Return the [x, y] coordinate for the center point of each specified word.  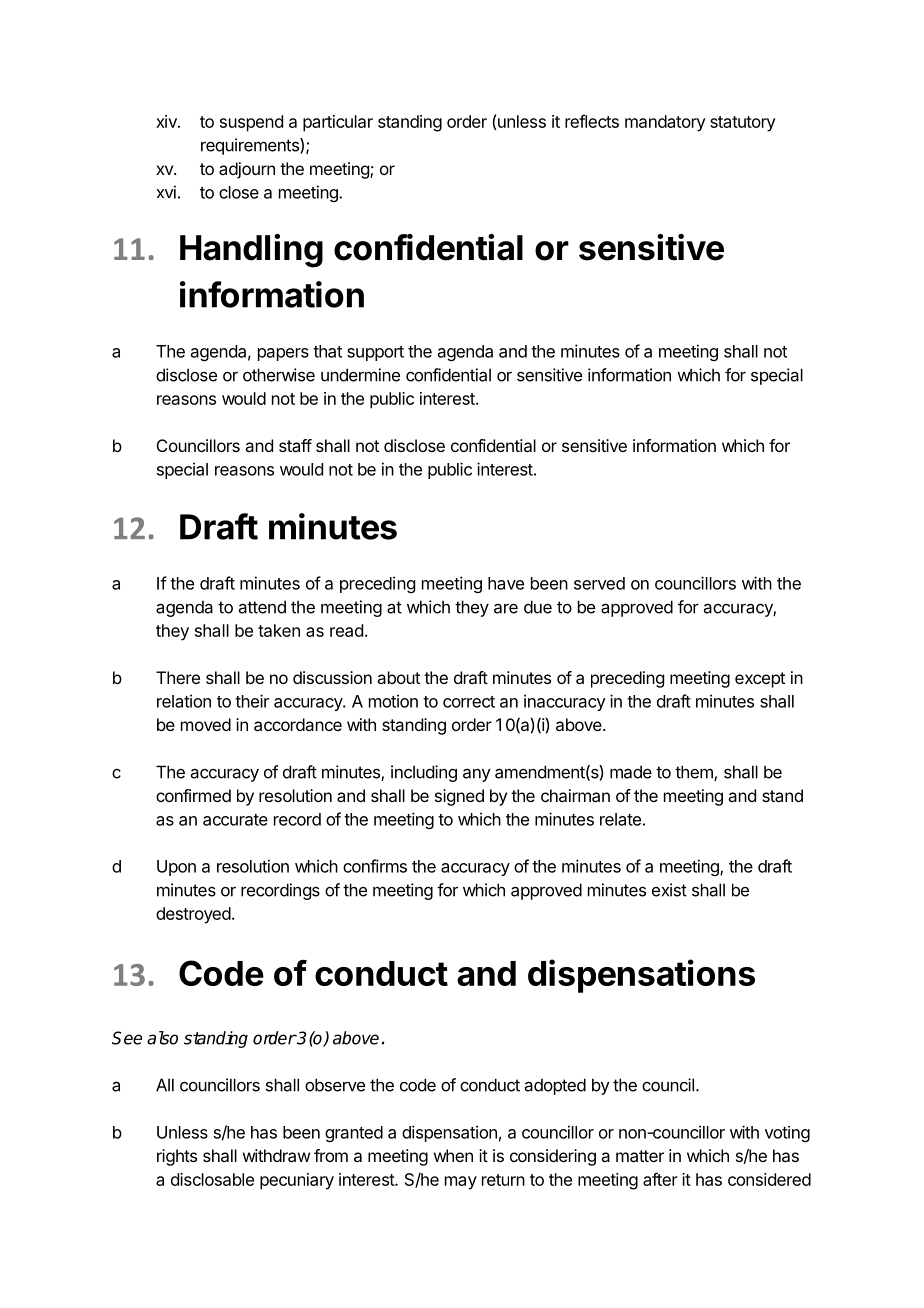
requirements [251, 146]
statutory [743, 124]
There [178, 677]
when [453, 1155]
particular [338, 123]
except [760, 680]
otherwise [279, 375]
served [599, 583]
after [660, 1179]
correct [469, 702]
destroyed [193, 915]
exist [669, 890]
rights [177, 1157]
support [375, 353]
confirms [375, 866]
